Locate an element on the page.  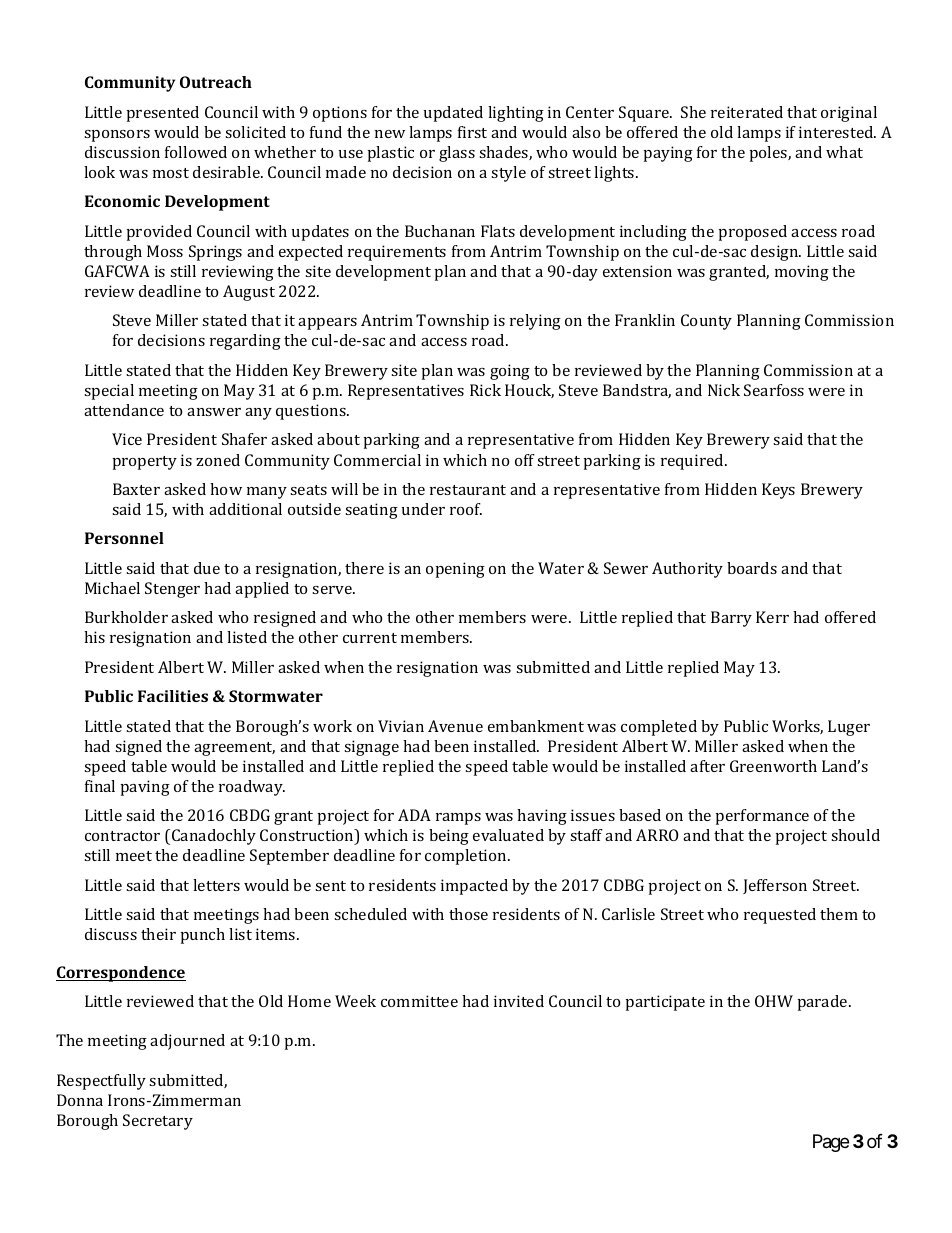
reiterated is located at coordinates (747, 112).
